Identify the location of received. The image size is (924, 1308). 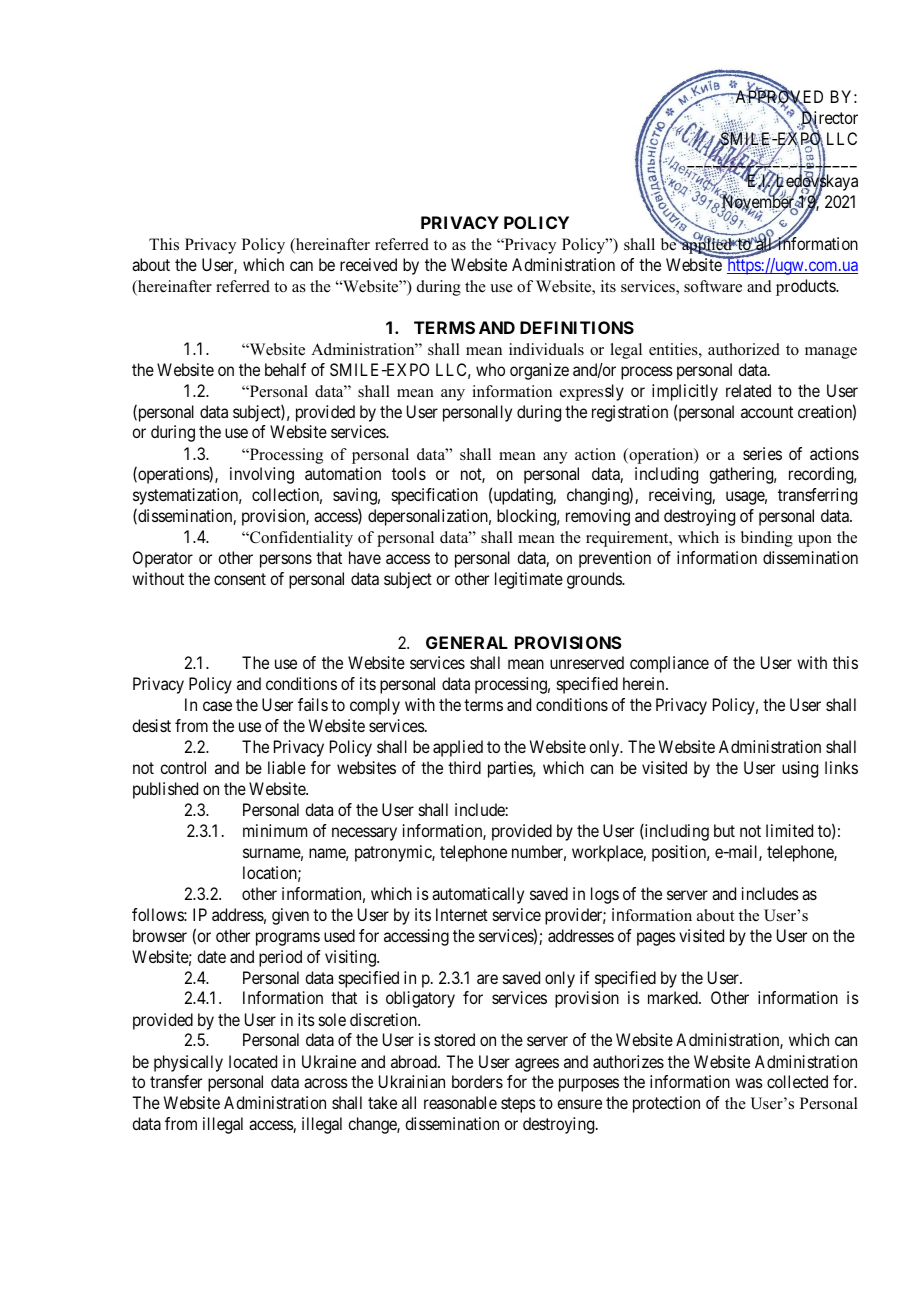
(368, 264).
